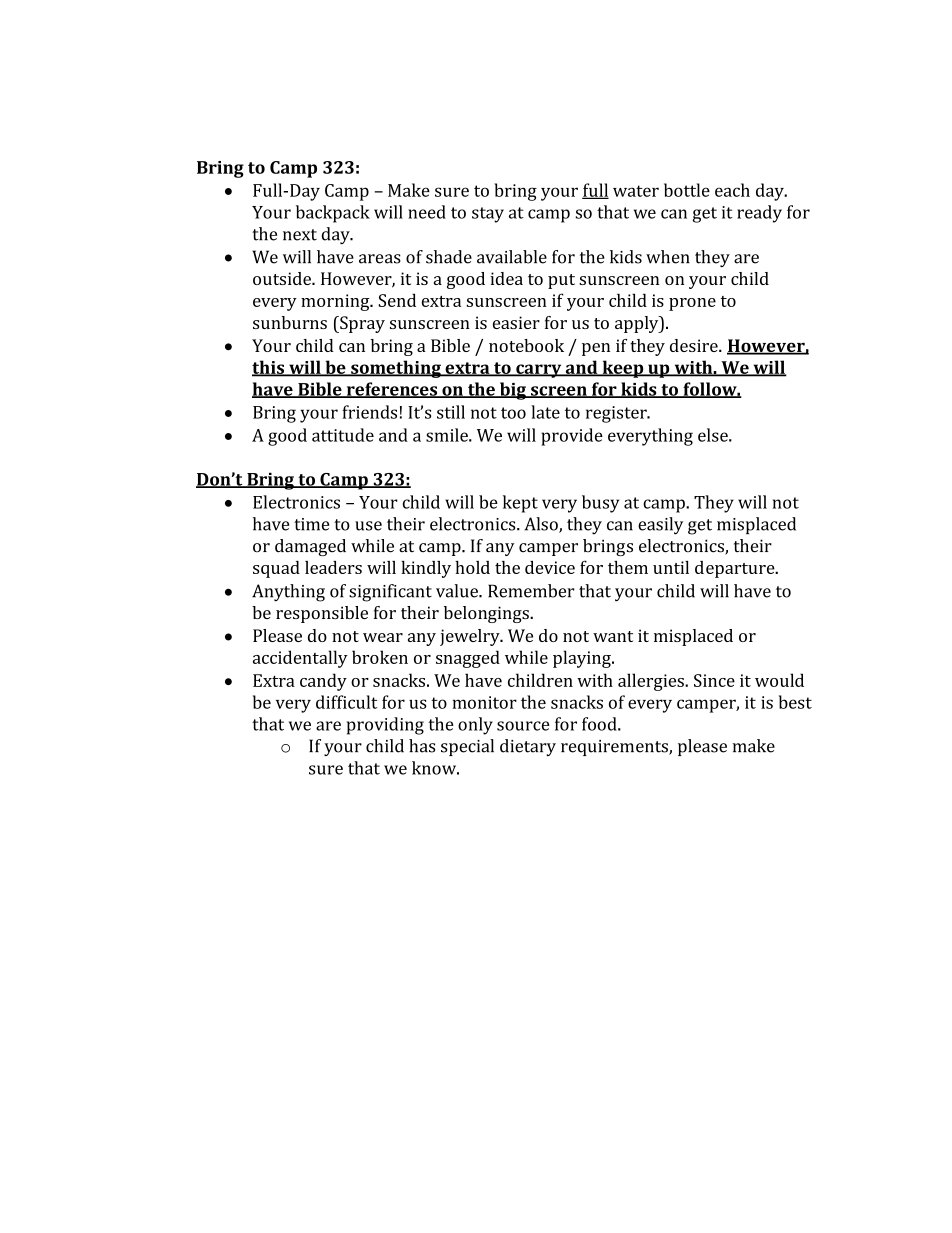 Image resolution: width=952 pixels, height=1233 pixels. I want to click on backpack, so click(333, 214).
